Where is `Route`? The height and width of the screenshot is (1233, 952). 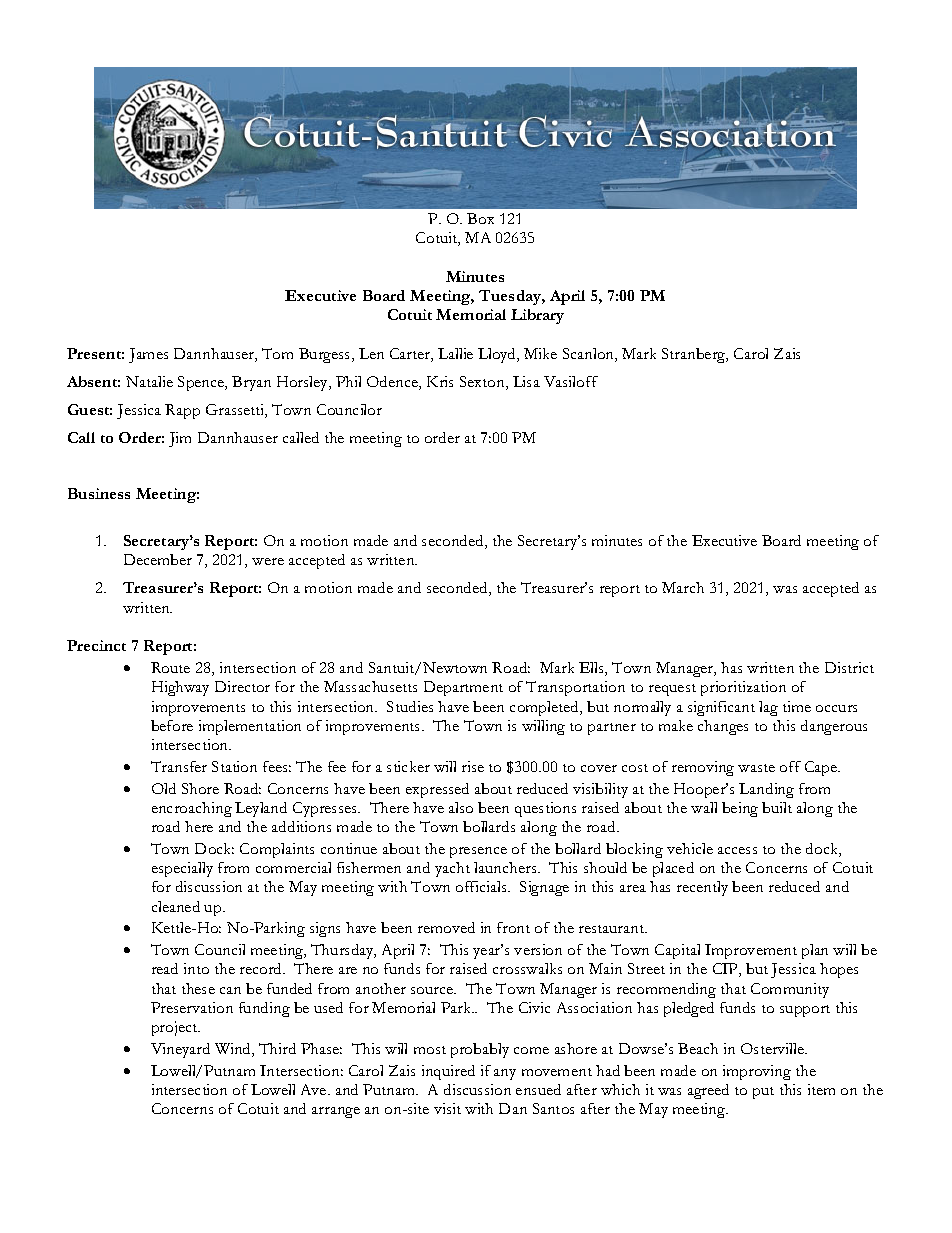
Route is located at coordinates (170, 667).
